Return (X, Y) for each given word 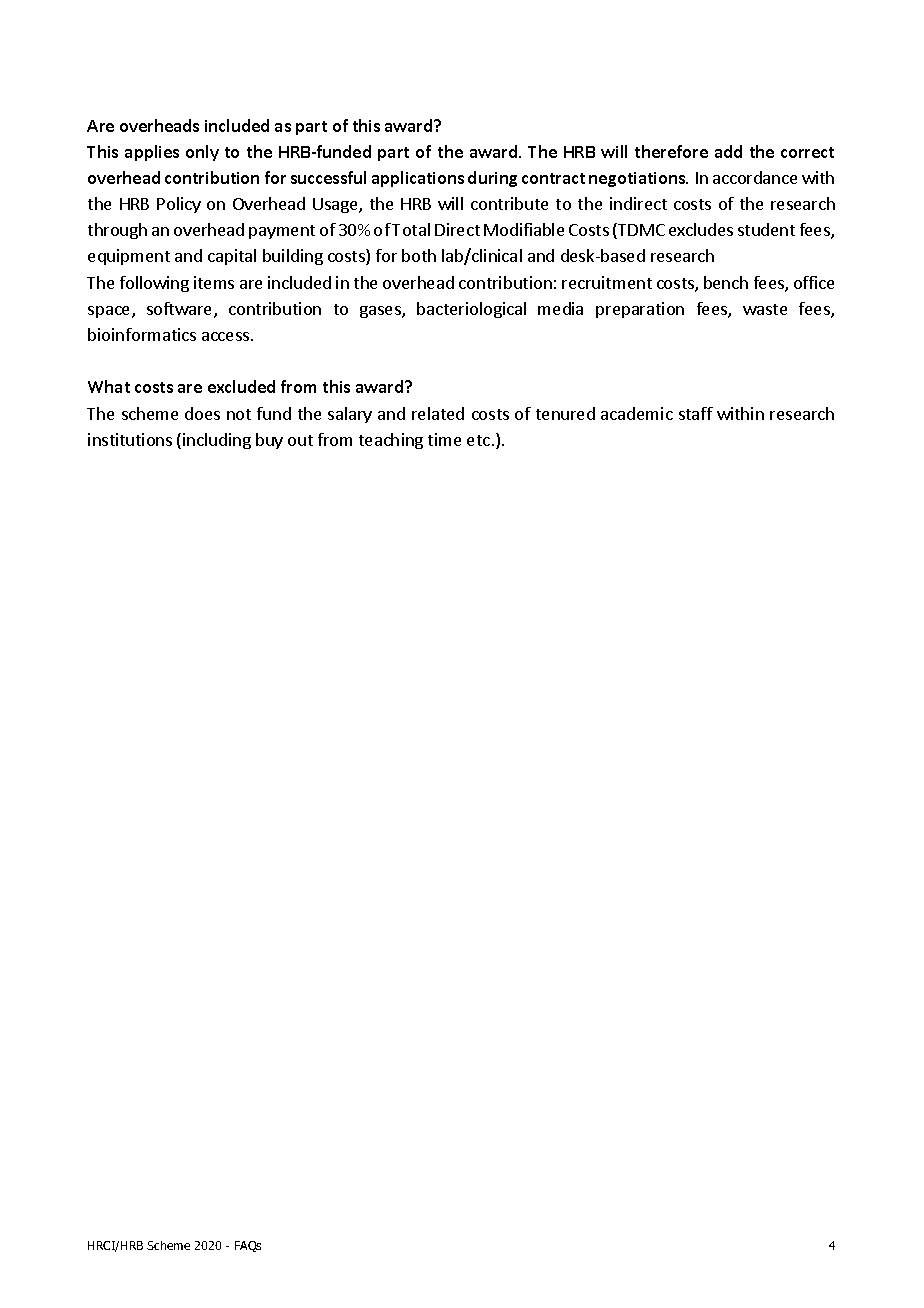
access (227, 336)
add (728, 151)
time (444, 439)
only (202, 153)
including (217, 441)
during (492, 179)
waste (765, 309)
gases (381, 312)
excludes (701, 229)
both (419, 255)
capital (232, 257)
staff (696, 413)
